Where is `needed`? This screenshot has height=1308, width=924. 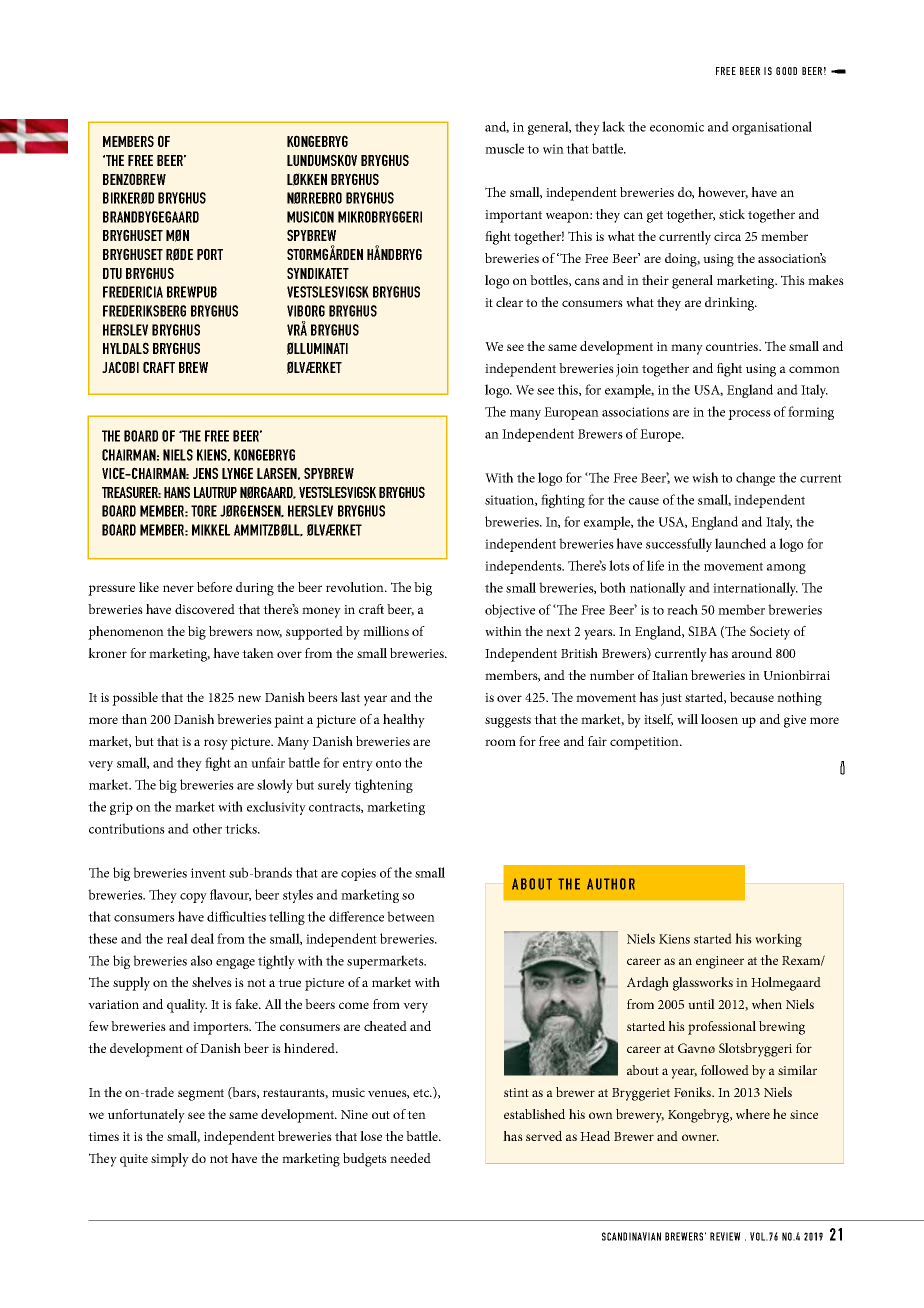
needed is located at coordinates (410, 1158).
